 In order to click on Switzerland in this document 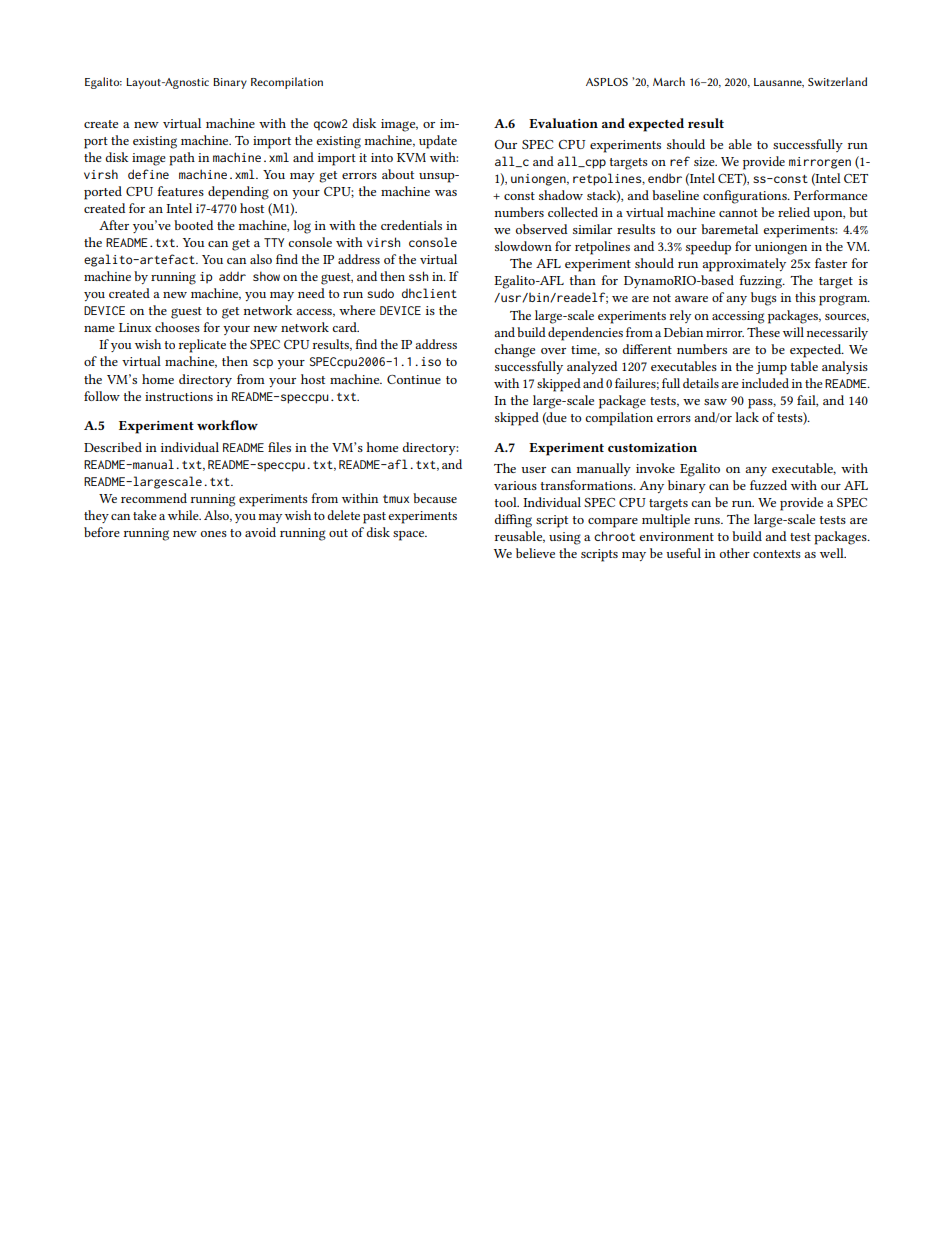, I will do `click(837, 81)`.
